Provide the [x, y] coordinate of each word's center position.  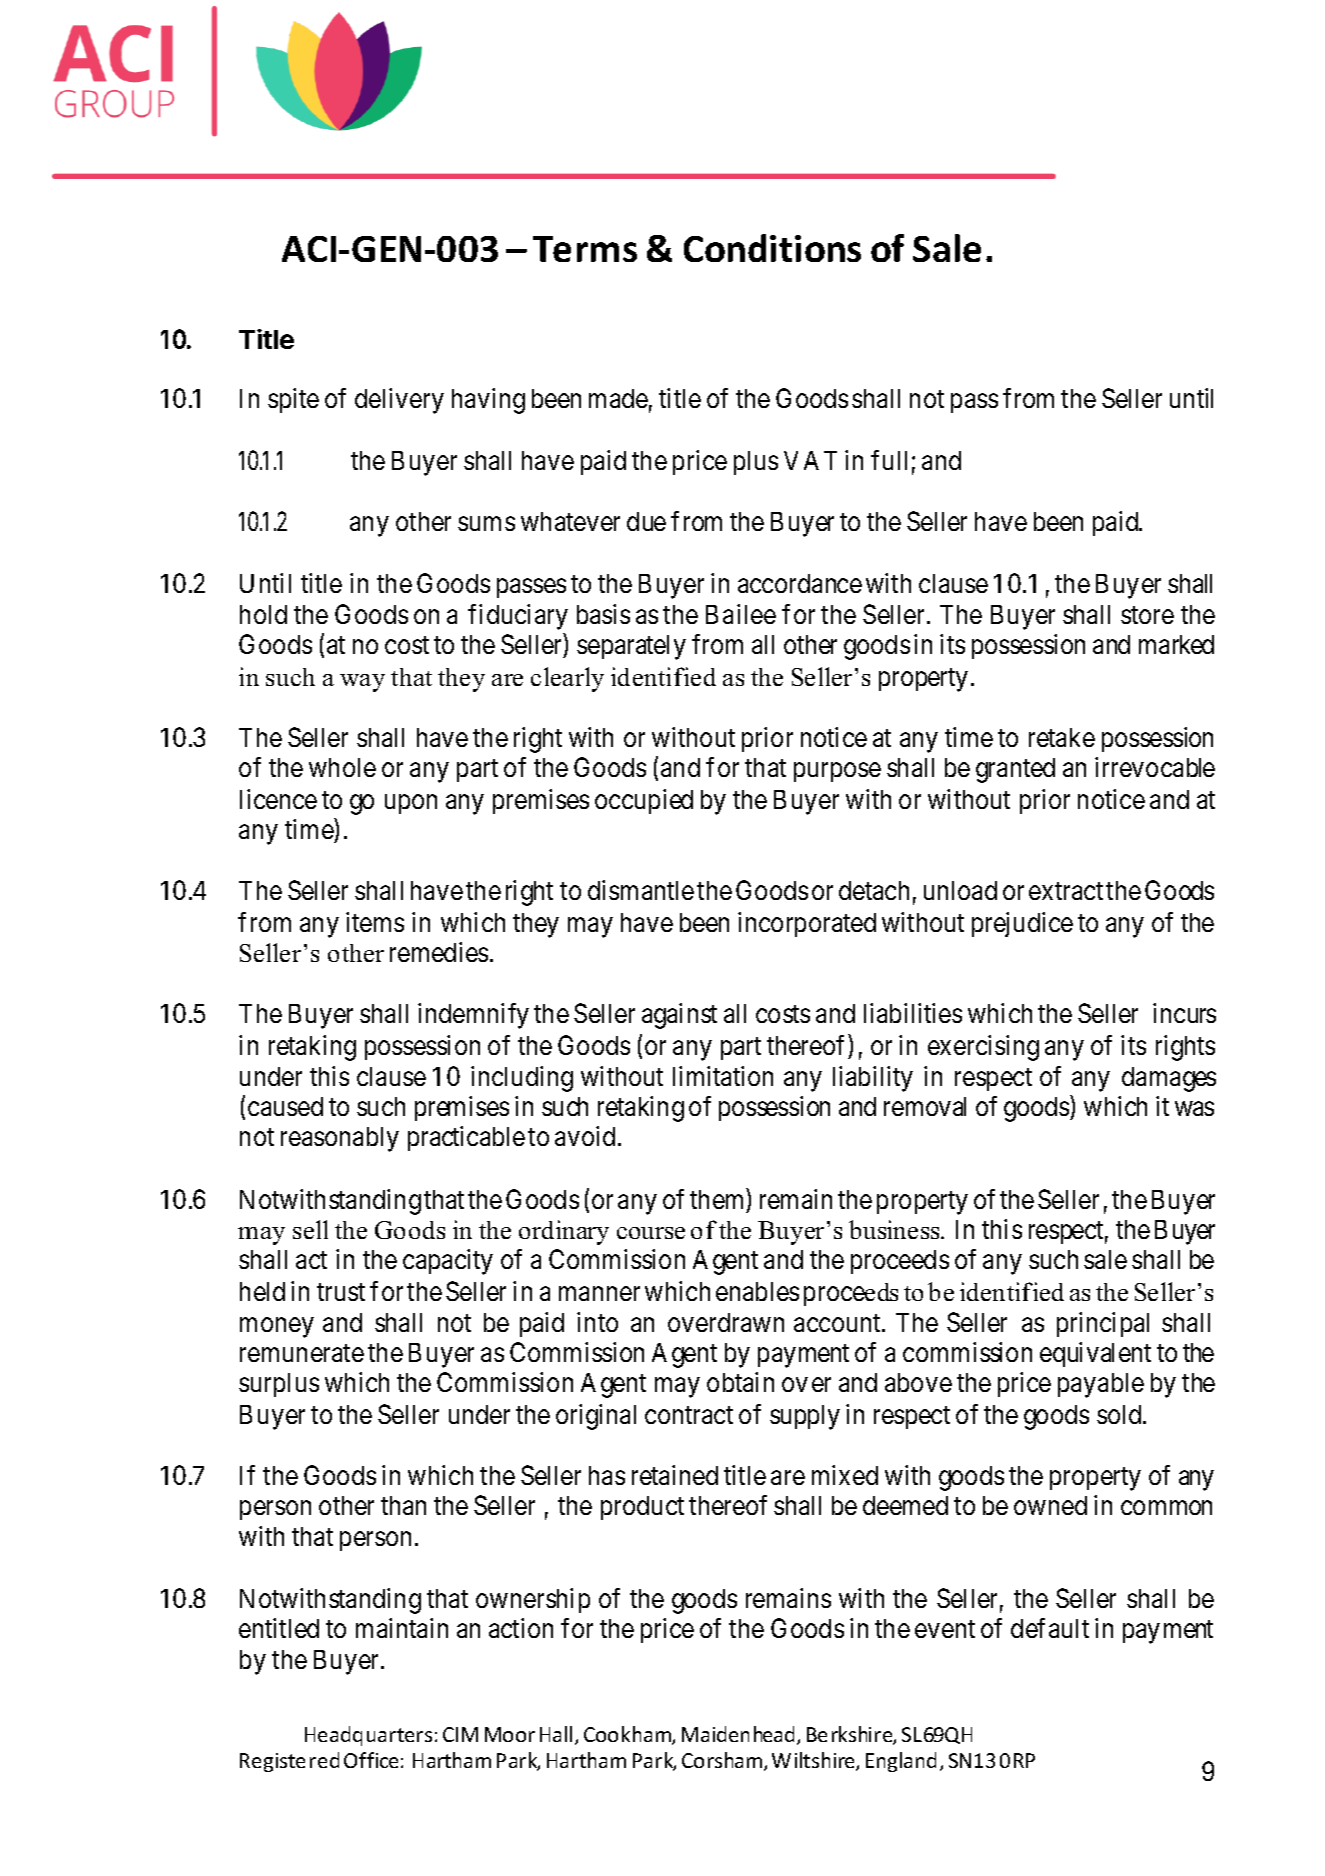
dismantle [641, 890]
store [1147, 615]
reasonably [340, 1139]
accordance [800, 583]
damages [1169, 1079]
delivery [399, 401]
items [375, 922]
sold [1120, 1414]
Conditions [772, 248]
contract [689, 1415]
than [403, 1505]
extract [1066, 891]
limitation [723, 1076]
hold [263, 614]
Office [371, 1760]
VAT [810, 460]
